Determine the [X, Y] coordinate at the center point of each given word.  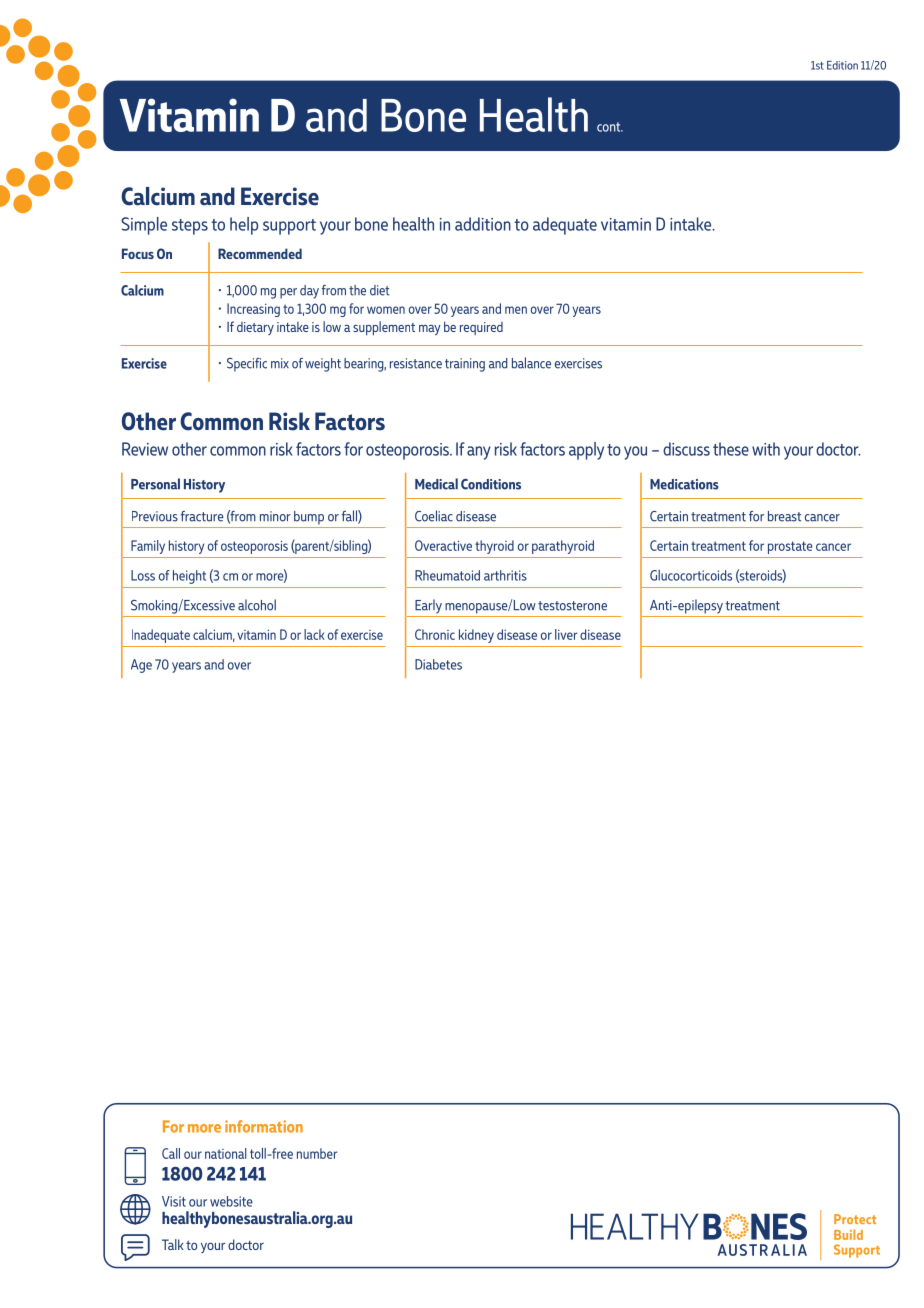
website [231, 1201]
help [244, 226]
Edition [842, 65]
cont [610, 127]
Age [141, 666]
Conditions [491, 484]
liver [566, 634]
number [317, 1153]
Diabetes [438, 664]
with [766, 449]
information [264, 1126]
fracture [202, 516]
